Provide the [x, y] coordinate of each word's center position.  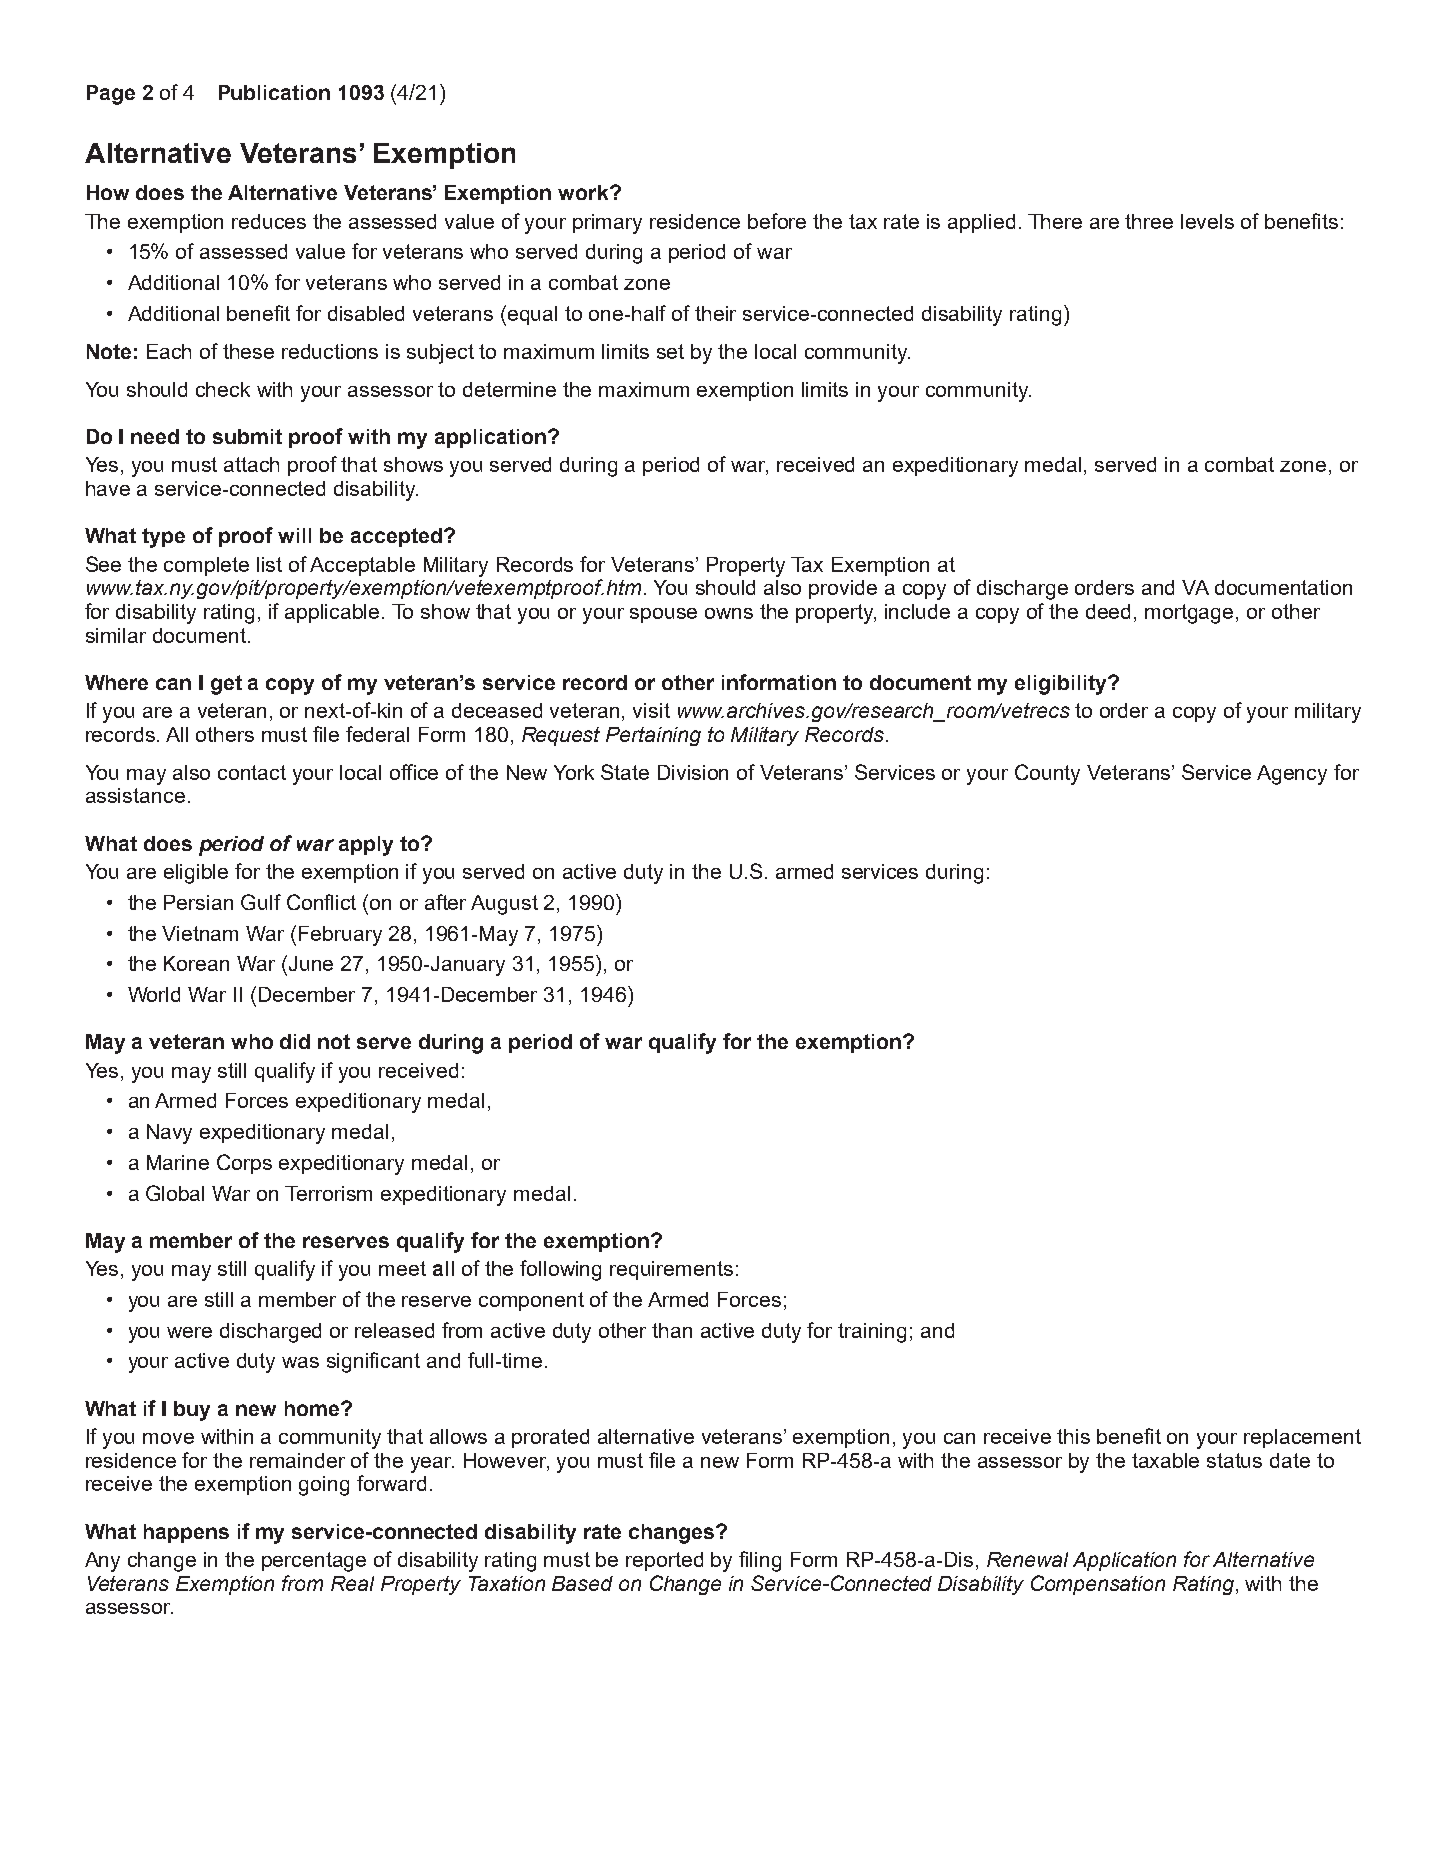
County [1047, 774]
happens [186, 1533]
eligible [196, 874]
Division [693, 772]
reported [664, 1561]
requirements [671, 1270]
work [584, 192]
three [1149, 221]
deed [1108, 611]
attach [251, 464]
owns [729, 613]
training [872, 1333]
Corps [244, 1164]
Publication [274, 92]
